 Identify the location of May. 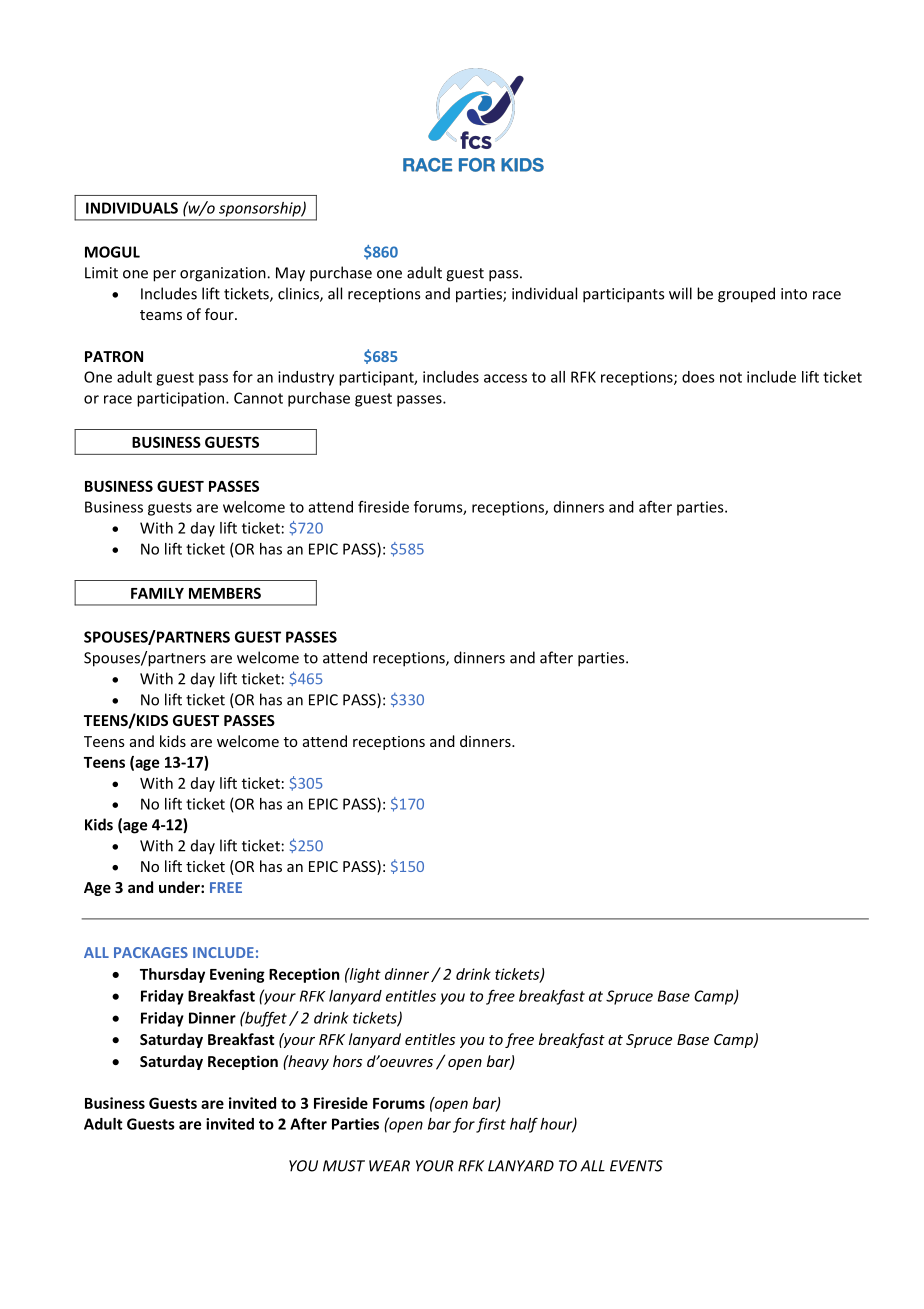
(290, 274).
